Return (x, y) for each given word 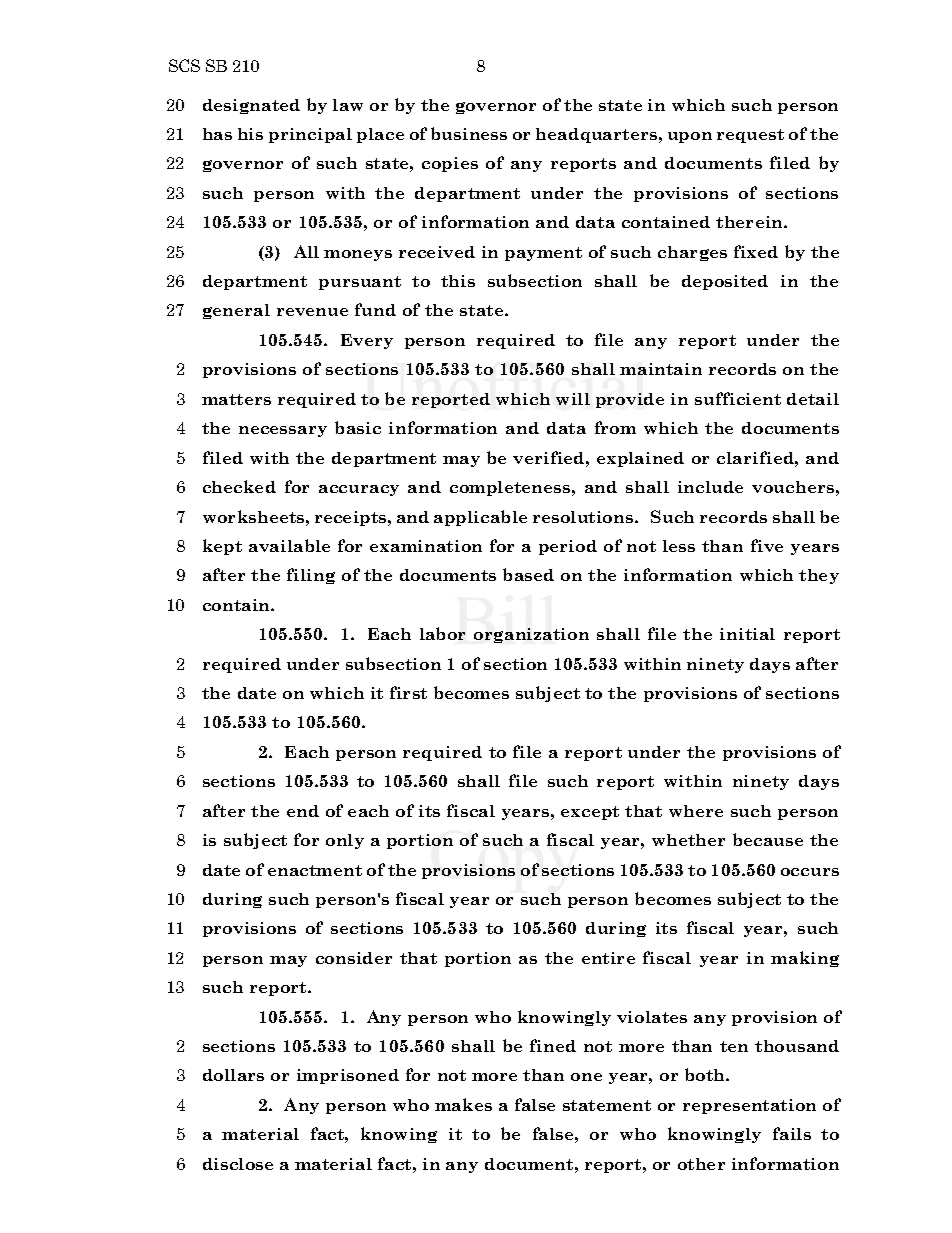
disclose (238, 1164)
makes (463, 1104)
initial (747, 634)
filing (311, 576)
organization (531, 635)
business (469, 133)
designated (251, 106)
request (750, 136)
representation (749, 1106)
